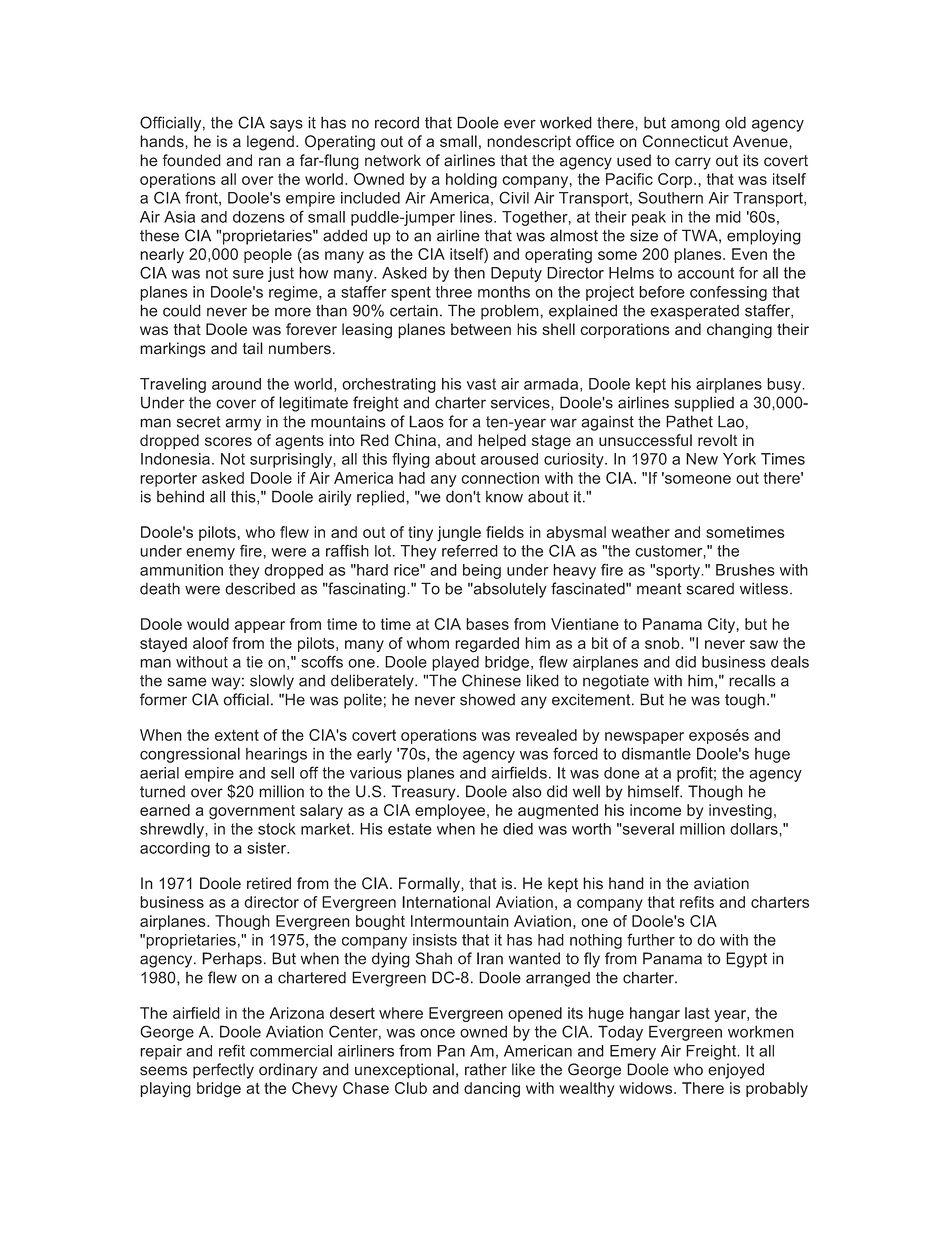  Describe the element at coordinates (656, 753) in the document. I see `dismantle` at that location.
